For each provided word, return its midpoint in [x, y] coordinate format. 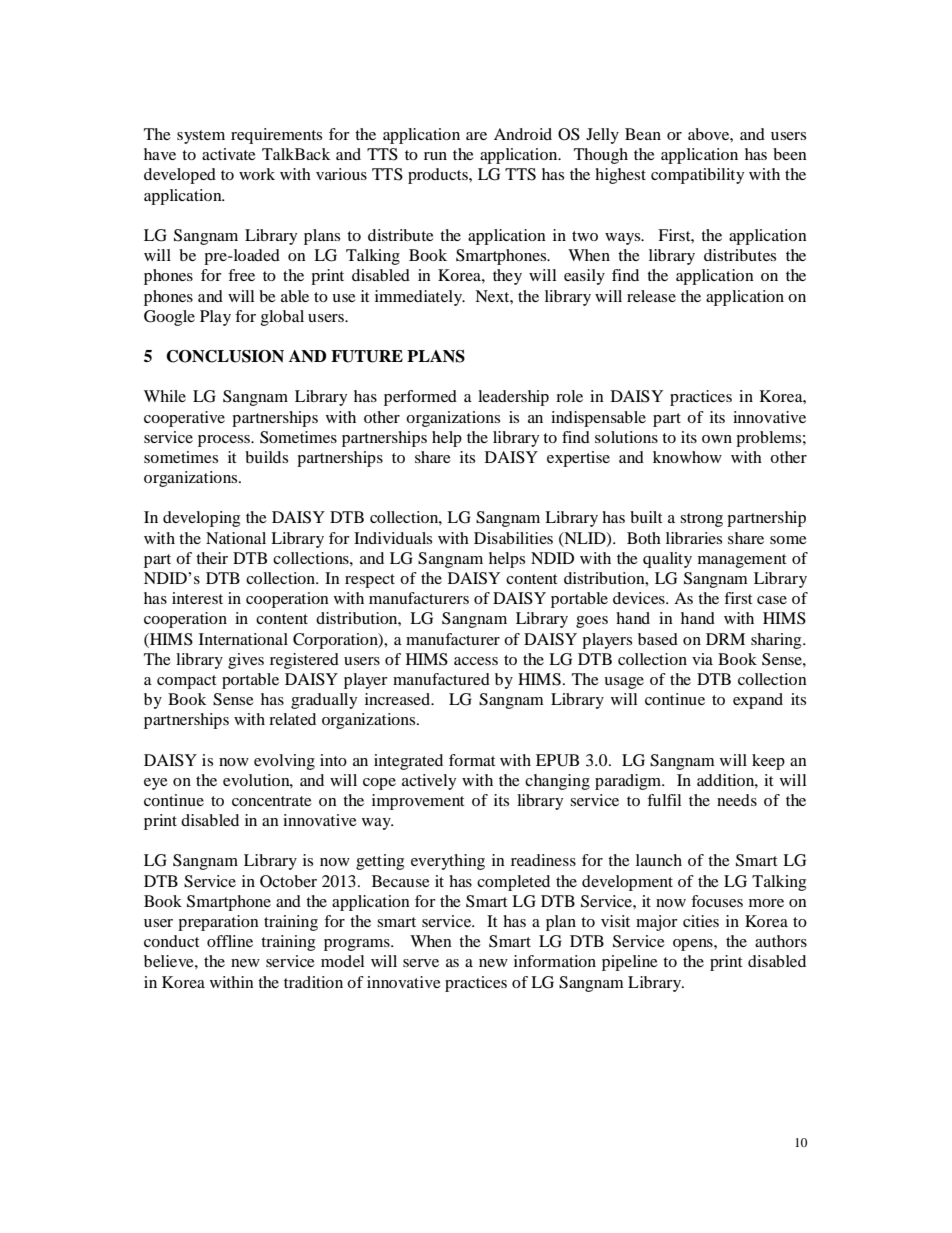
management [742, 561]
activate [229, 154]
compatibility [697, 176]
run [435, 156]
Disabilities [513, 538]
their [212, 558]
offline [230, 941]
